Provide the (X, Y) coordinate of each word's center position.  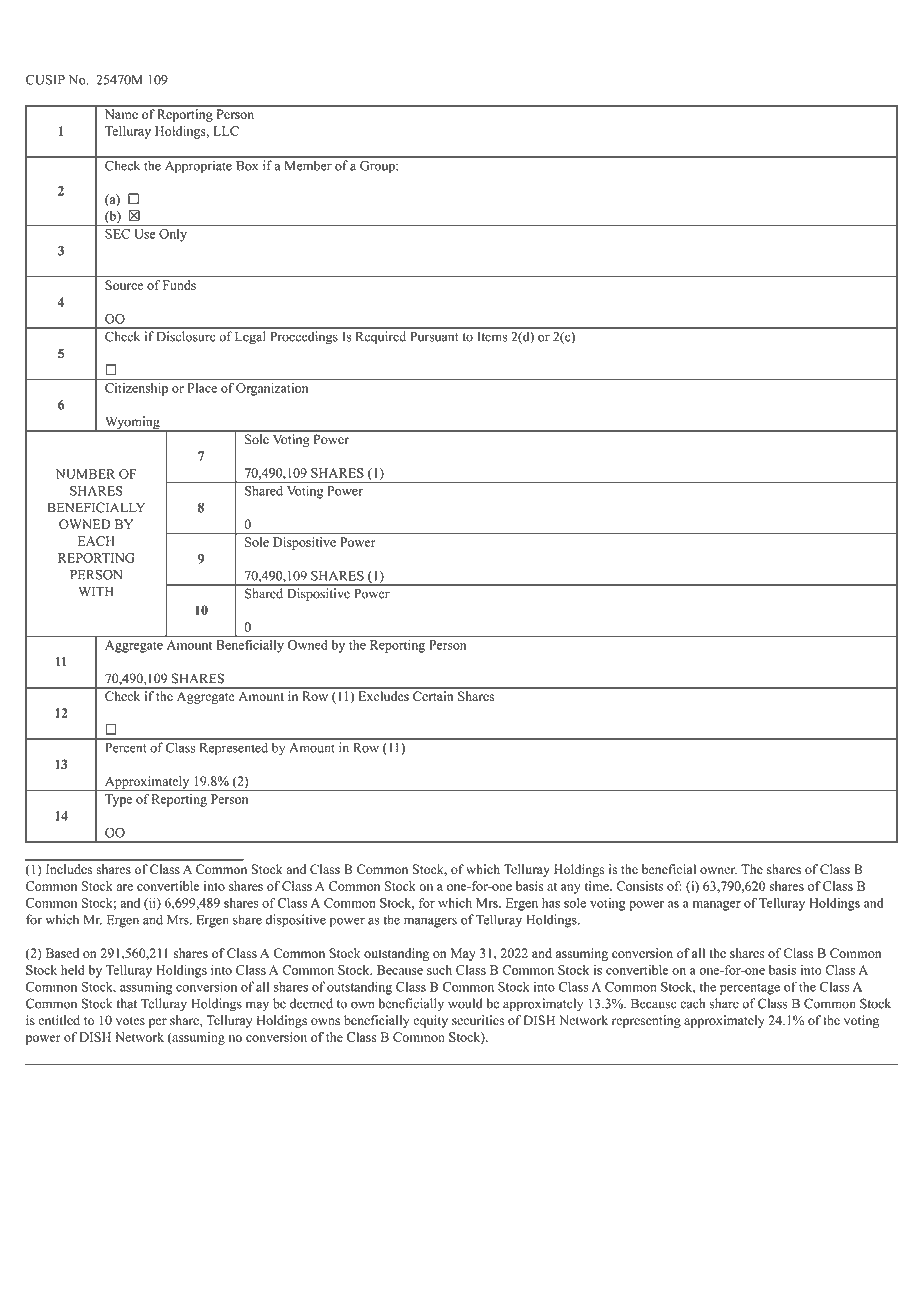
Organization (272, 389)
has (551, 903)
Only (173, 235)
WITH (96, 591)
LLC (226, 131)
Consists (639, 886)
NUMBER (85, 474)
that (127, 1003)
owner (718, 871)
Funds (179, 285)
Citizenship (136, 389)
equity (430, 1021)
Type (118, 800)
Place (202, 388)
